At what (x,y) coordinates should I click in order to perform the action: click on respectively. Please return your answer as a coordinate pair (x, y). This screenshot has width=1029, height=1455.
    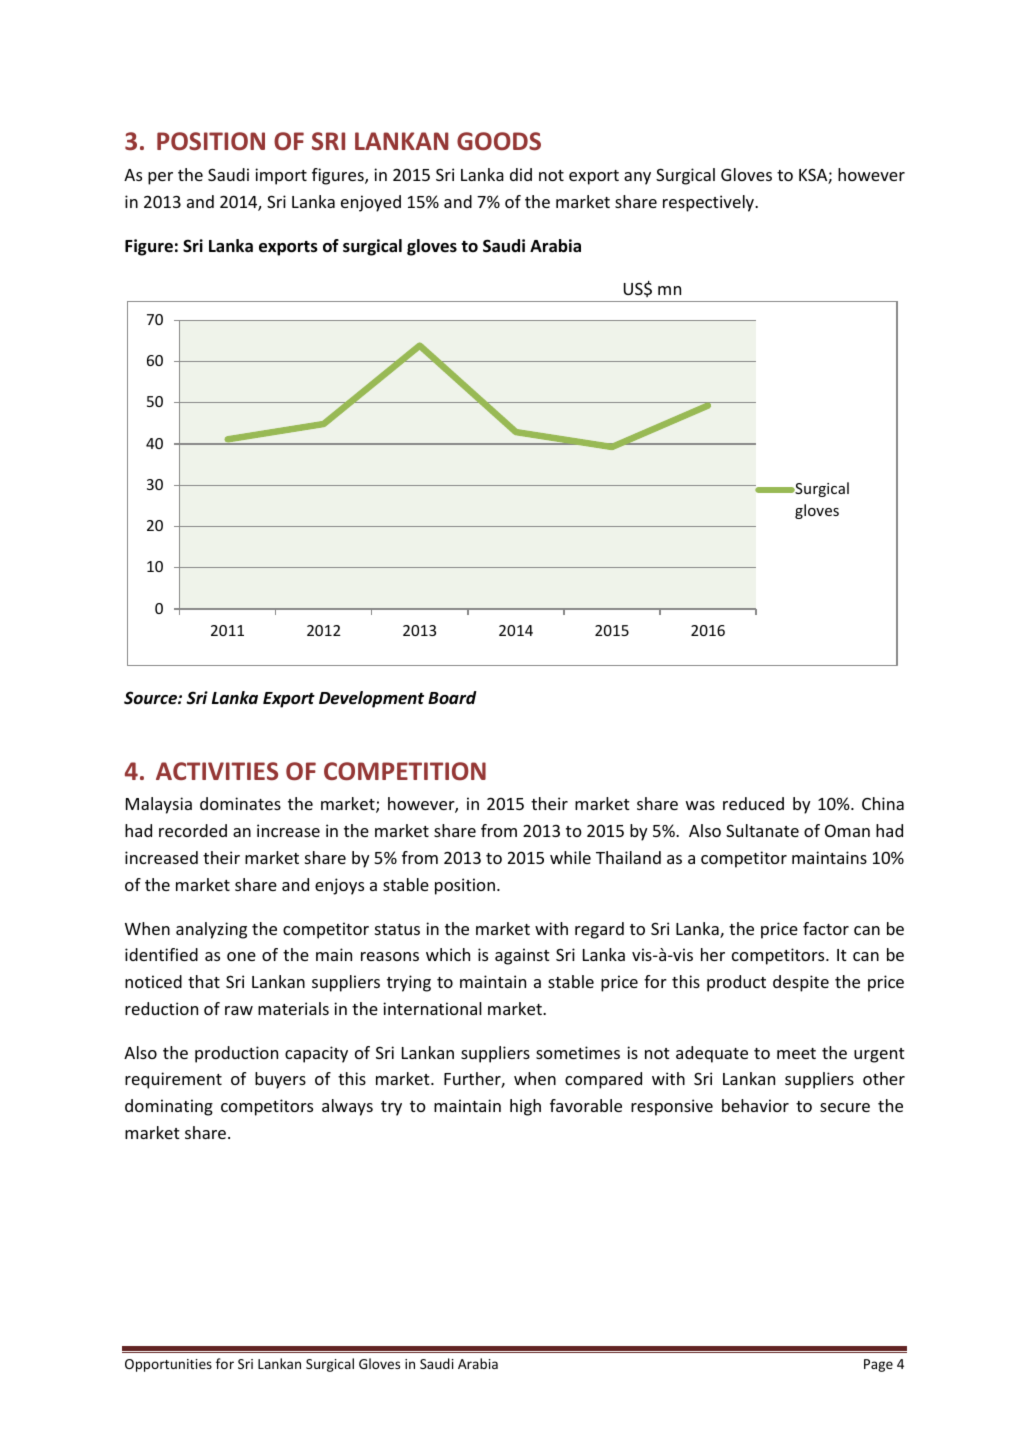
    Looking at the image, I should click on (709, 203).
